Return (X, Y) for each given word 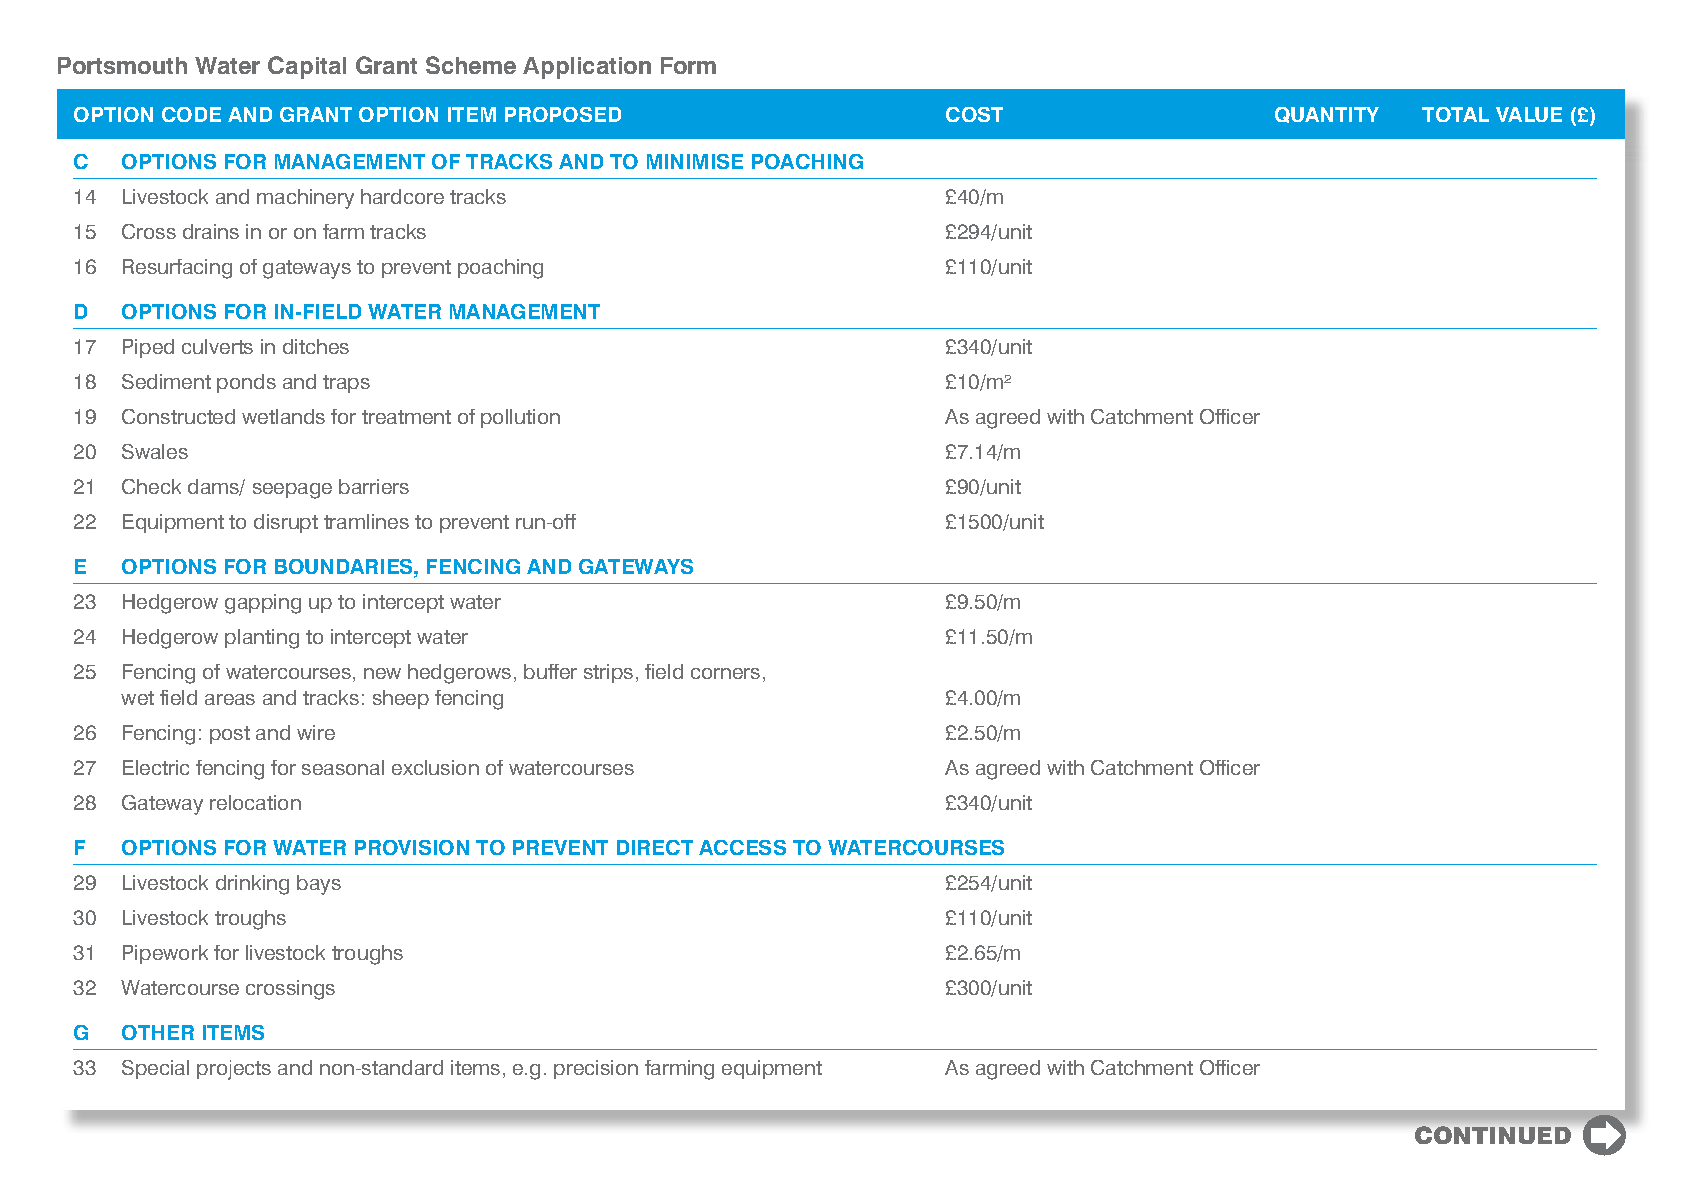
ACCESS (742, 847)
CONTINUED (1493, 1135)
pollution (520, 418)
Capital (307, 67)
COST (974, 114)
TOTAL (1455, 114)
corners (725, 673)
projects (234, 1070)
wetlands (283, 416)
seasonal (343, 767)
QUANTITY (1327, 115)
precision (596, 1069)
